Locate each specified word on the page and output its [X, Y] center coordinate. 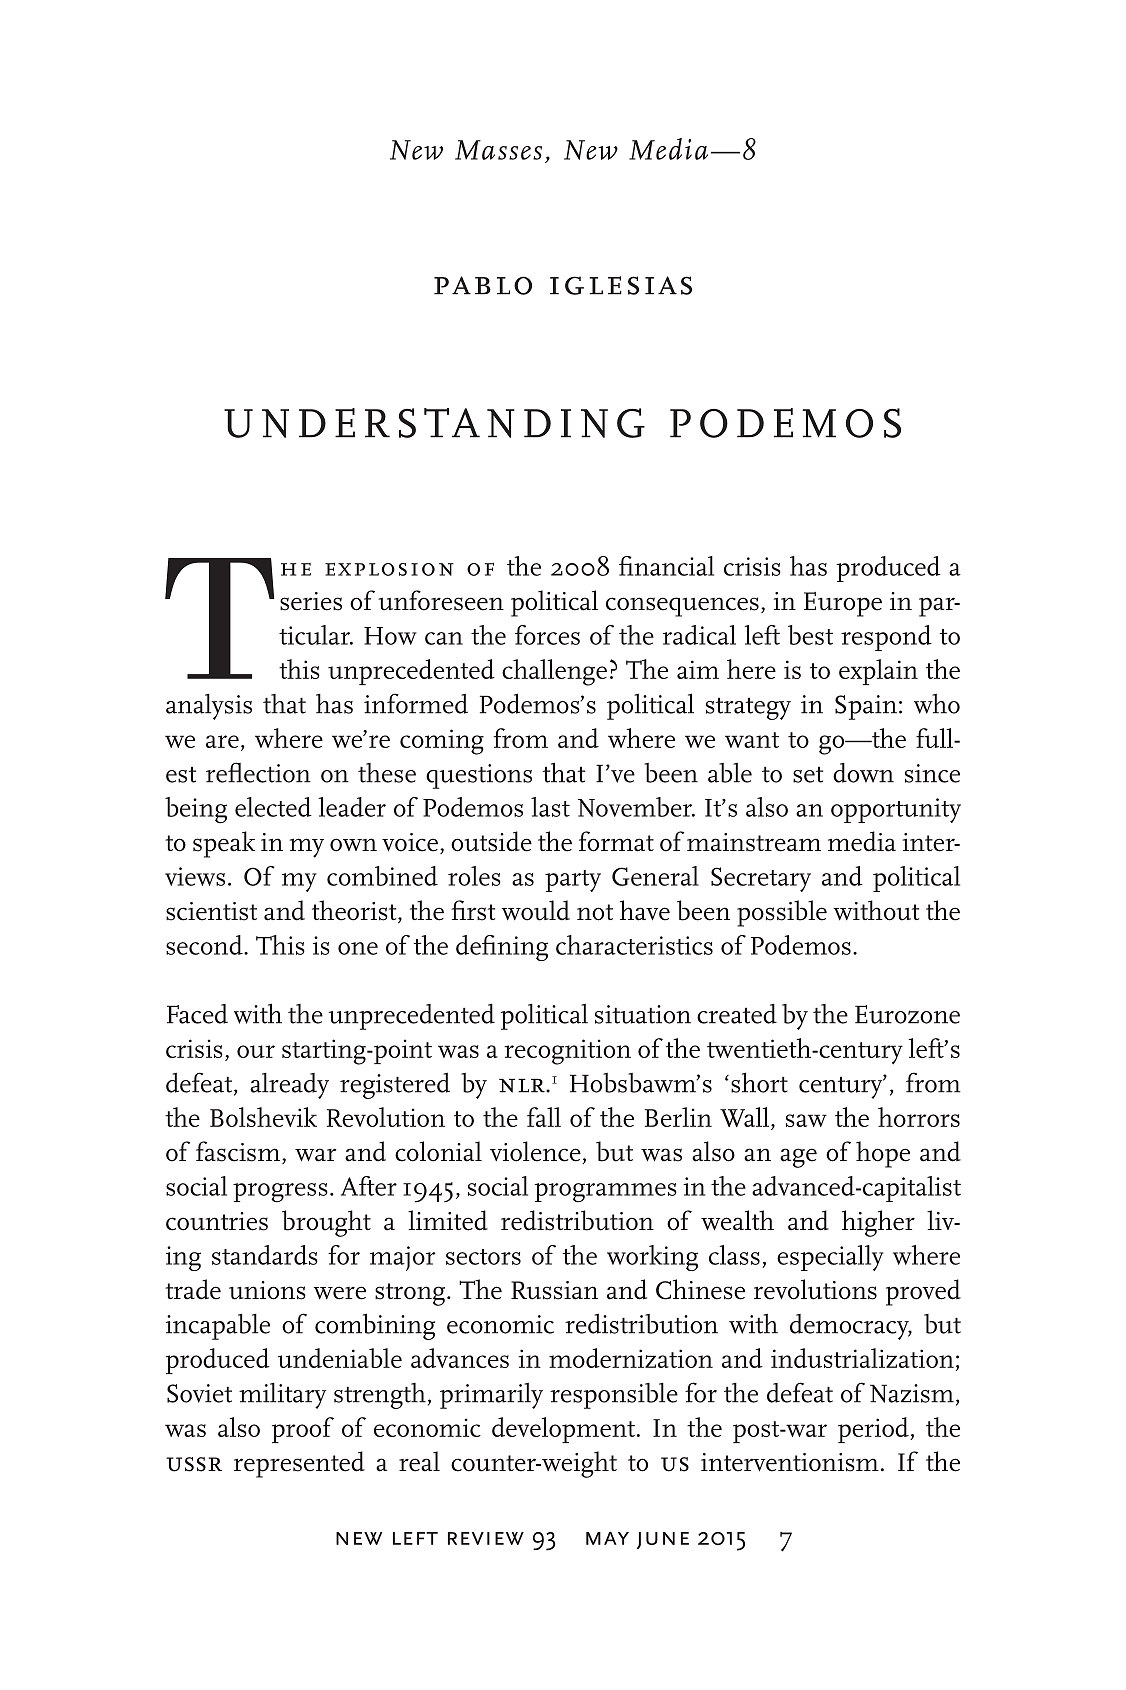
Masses [498, 150]
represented [299, 1464]
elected [273, 807]
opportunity [896, 810]
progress [280, 1193]
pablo [483, 285]
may [607, 1538]
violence [536, 1152]
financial [666, 566]
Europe [843, 604]
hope [883, 1154]
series [311, 601]
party [573, 881]
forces [547, 635]
